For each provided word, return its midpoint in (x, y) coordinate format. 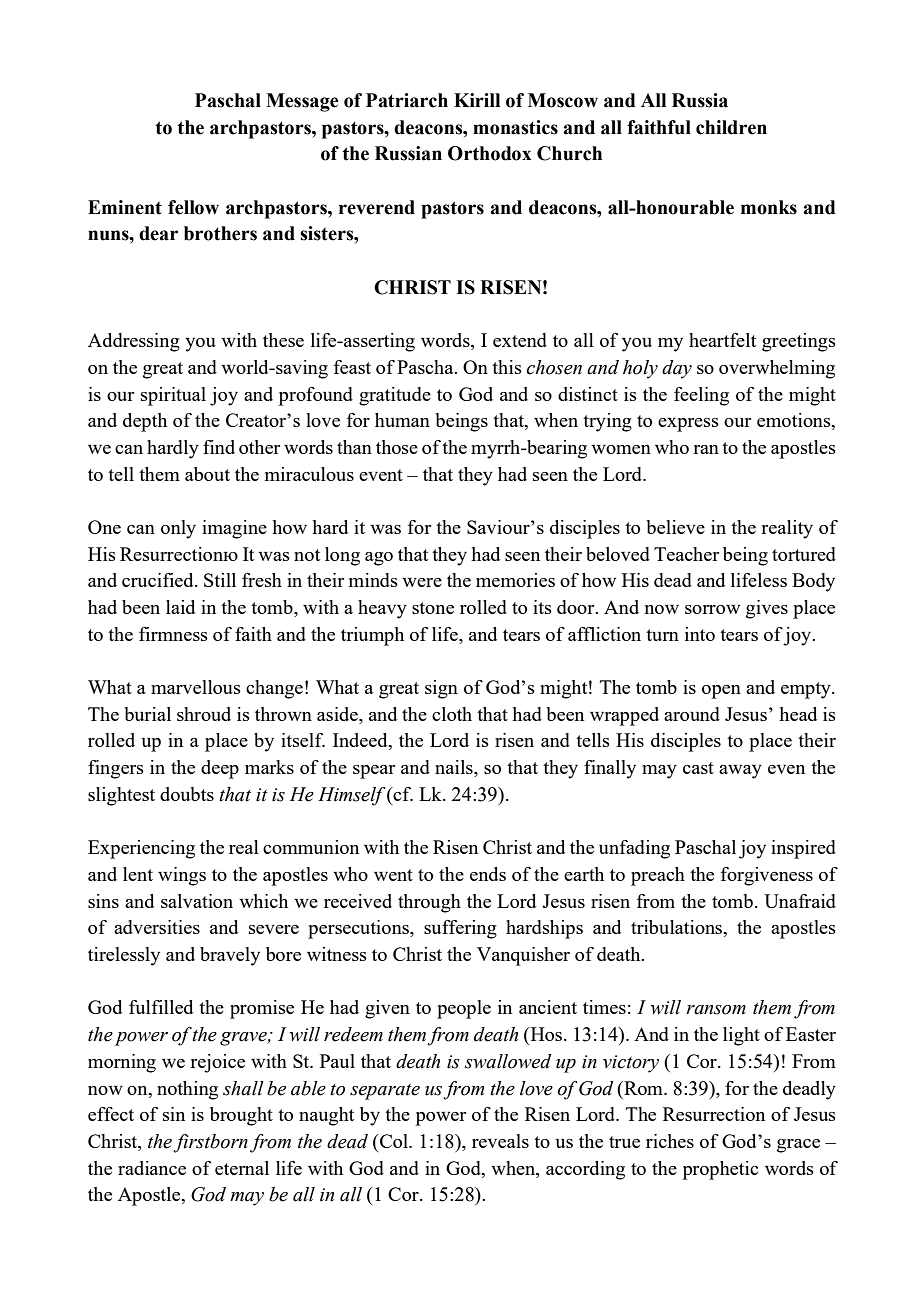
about (207, 474)
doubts (187, 794)
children (731, 127)
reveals (500, 1141)
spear (374, 772)
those (397, 447)
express (688, 425)
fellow (193, 207)
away (740, 772)
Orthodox (490, 153)
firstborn (210, 1143)
